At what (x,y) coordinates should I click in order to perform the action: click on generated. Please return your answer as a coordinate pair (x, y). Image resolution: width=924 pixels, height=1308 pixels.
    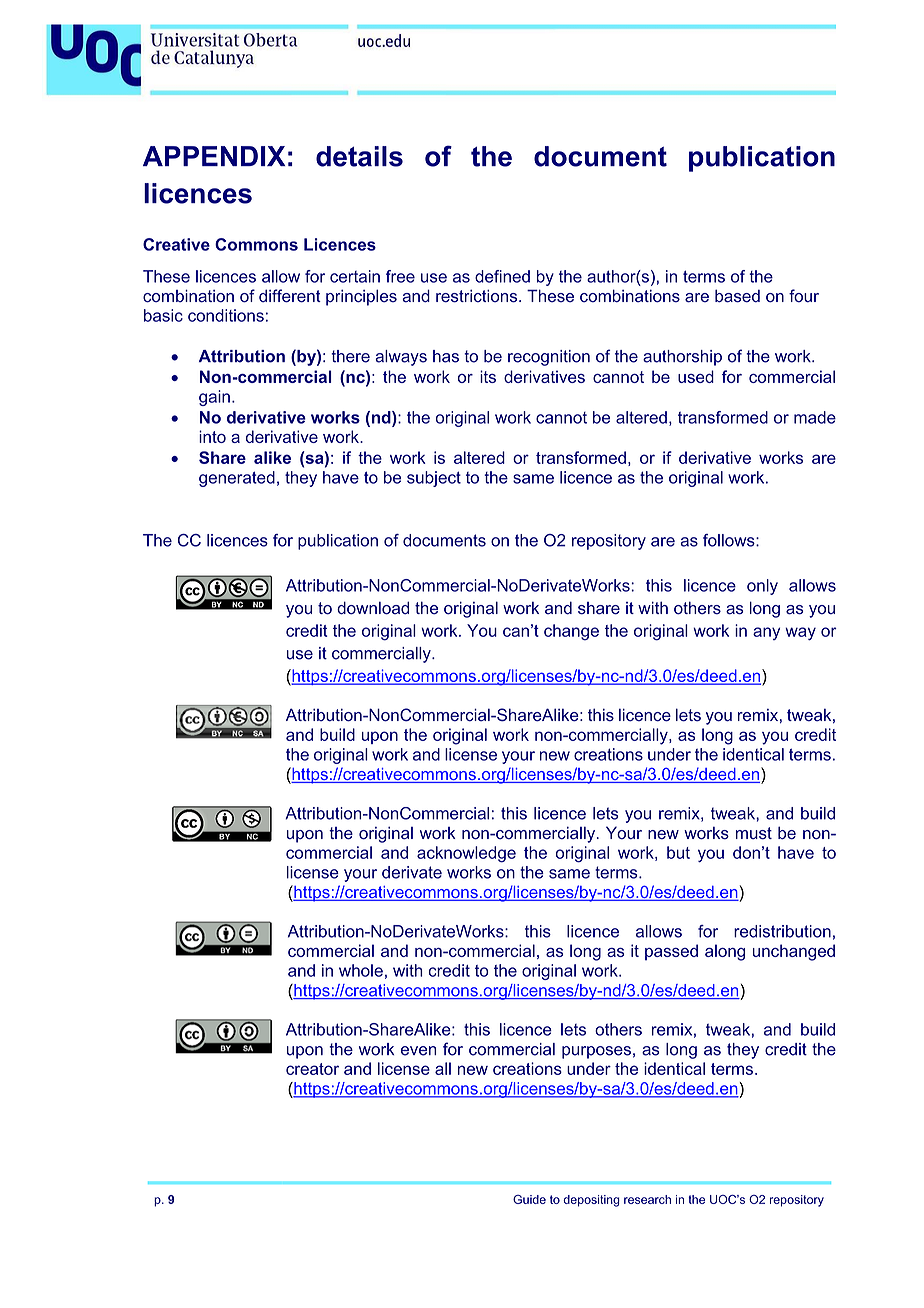
    Looking at the image, I should click on (237, 479).
